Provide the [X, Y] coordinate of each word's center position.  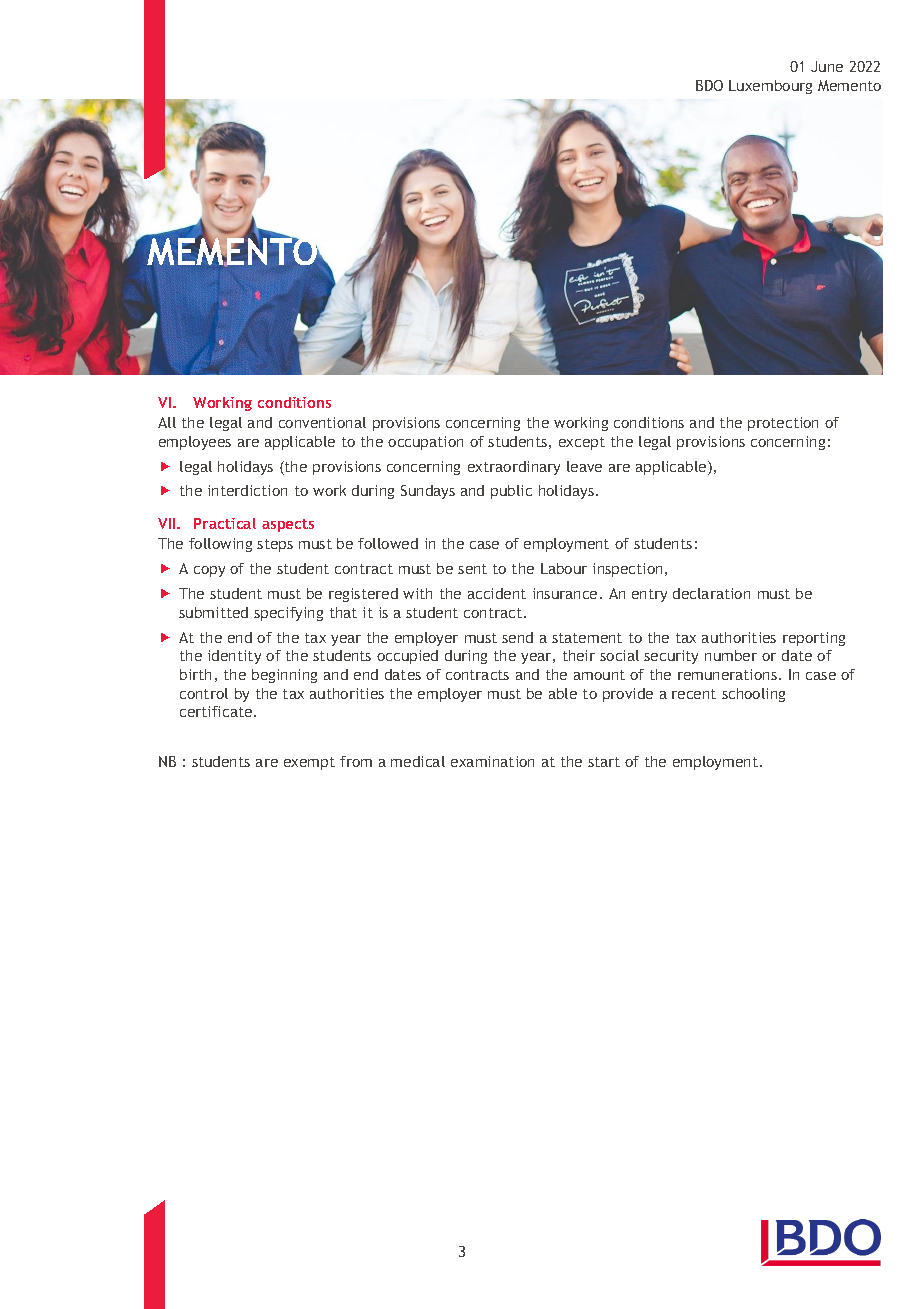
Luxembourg [770, 87]
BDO [709, 85]
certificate [217, 711]
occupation [425, 443]
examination [492, 761]
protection [783, 424]
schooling [753, 695]
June [827, 66]
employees [195, 443]
